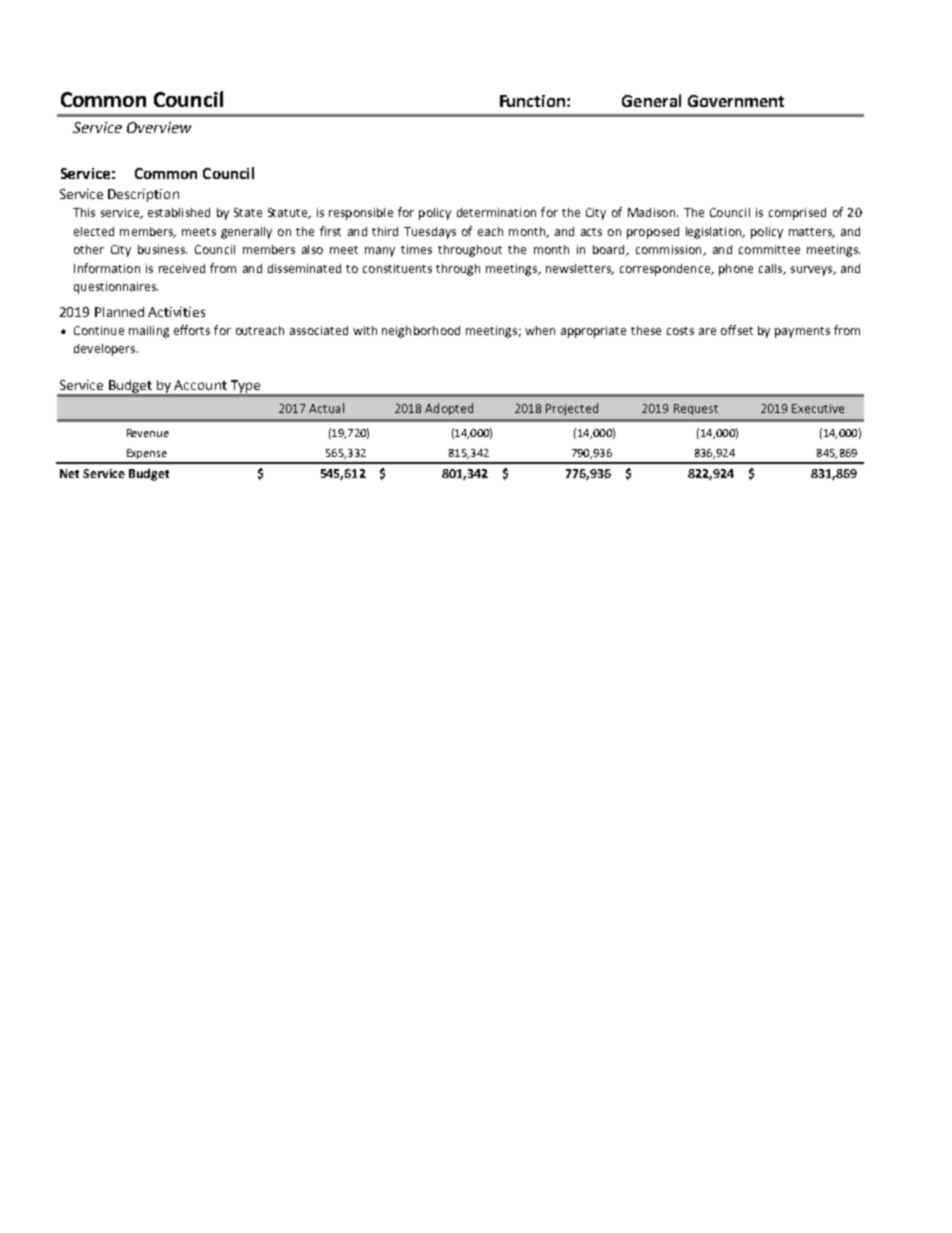 The height and width of the image is (1233, 952). Describe the element at coordinates (696, 409) in the image. I see `Request` at that location.
